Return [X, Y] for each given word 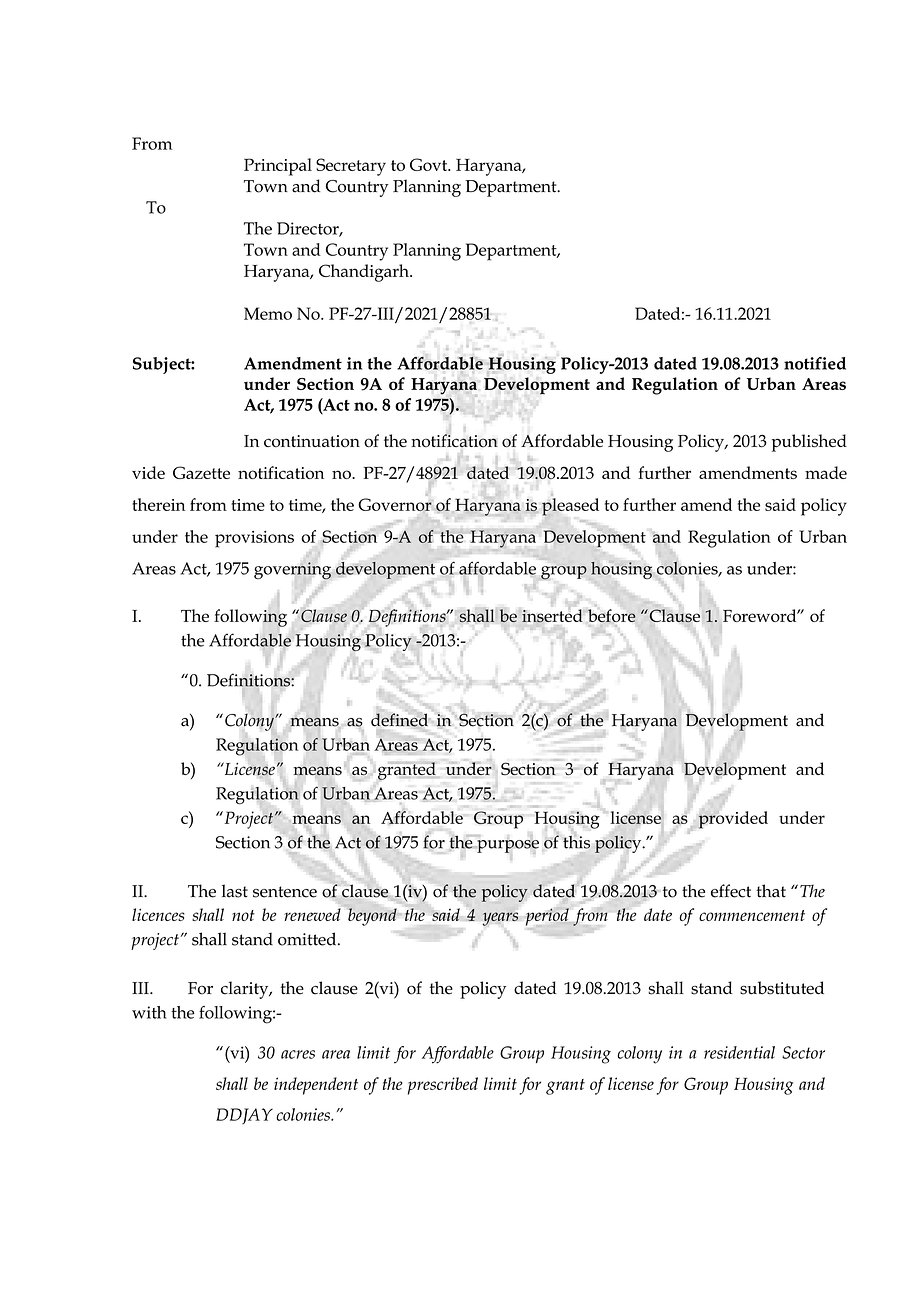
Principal [278, 167]
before [612, 615]
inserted [553, 615]
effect [731, 891]
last [235, 891]
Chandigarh [365, 273]
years [500, 919]
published [809, 443]
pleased [570, 508]
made [826, 472]
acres [298, 1054]
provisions [254, 539]
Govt [430, 164]
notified [815, 363]
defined [399, 720]
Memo [268, 313]
